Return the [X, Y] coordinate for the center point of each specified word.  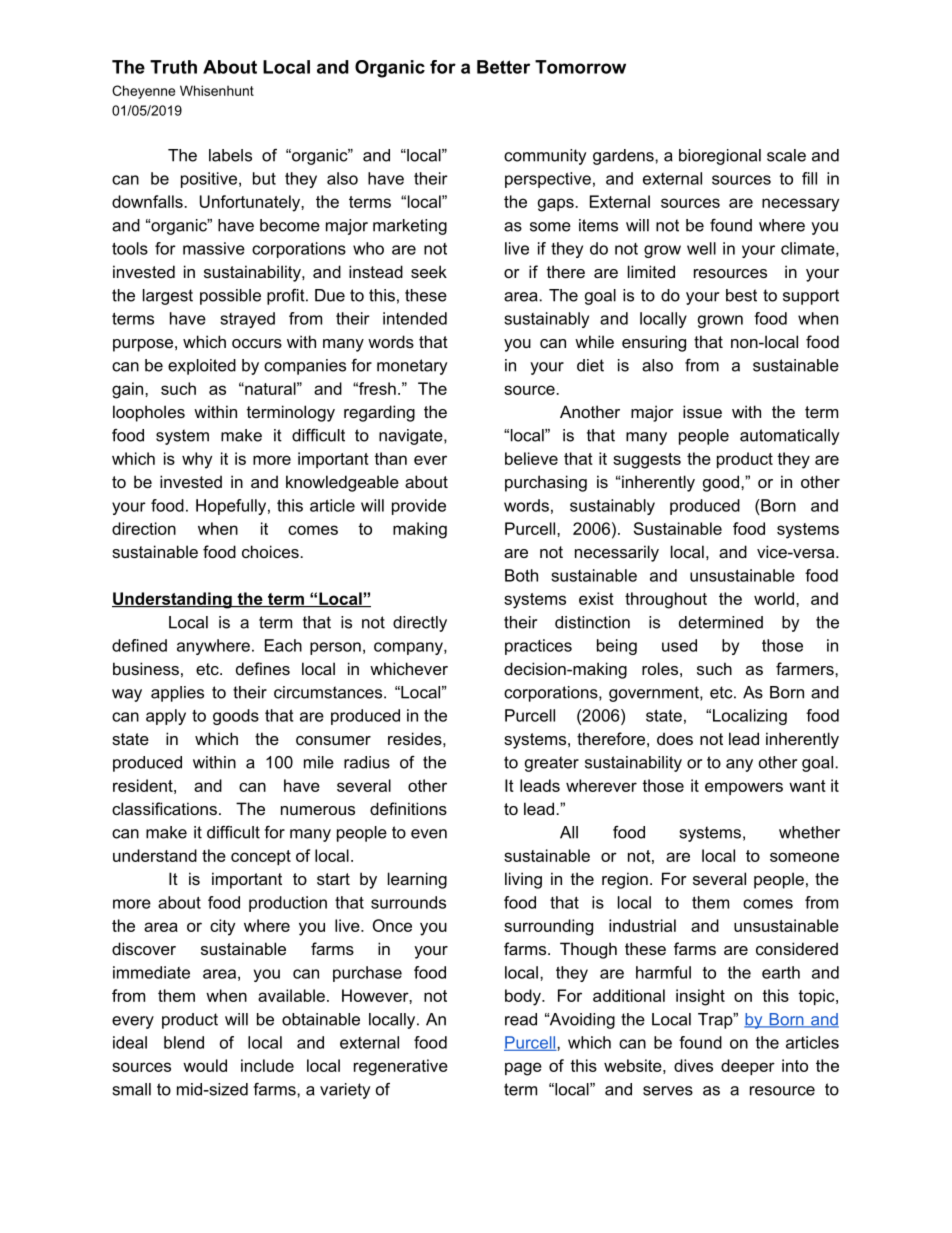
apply [166, 717]
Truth [173, 67]
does [675, 738]
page [523, 1069]
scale [786, 155]
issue [702, 411]
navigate [412, 437]
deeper [748, 1067]
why [197, 460]
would [205, 1065]
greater [552, 764]
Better [503, 67]
